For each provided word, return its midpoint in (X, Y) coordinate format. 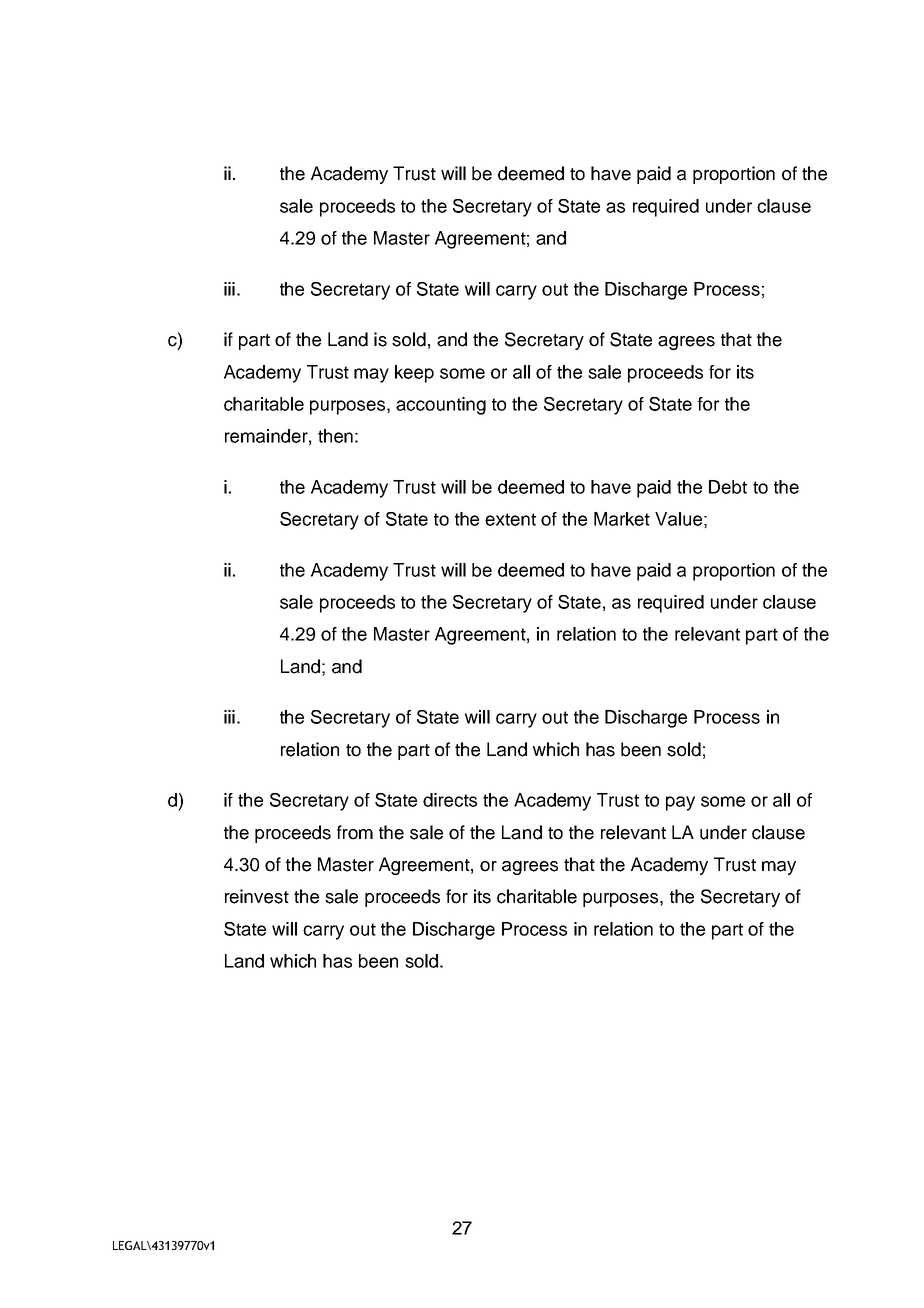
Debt (728, 487)
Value (678, 519)
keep (414, 374)
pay (680, 803)
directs (450, 800)
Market (622, 519)
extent (510, 519)
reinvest (257, 896)
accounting (441, 406)
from (355, 832)
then (335, 436)
